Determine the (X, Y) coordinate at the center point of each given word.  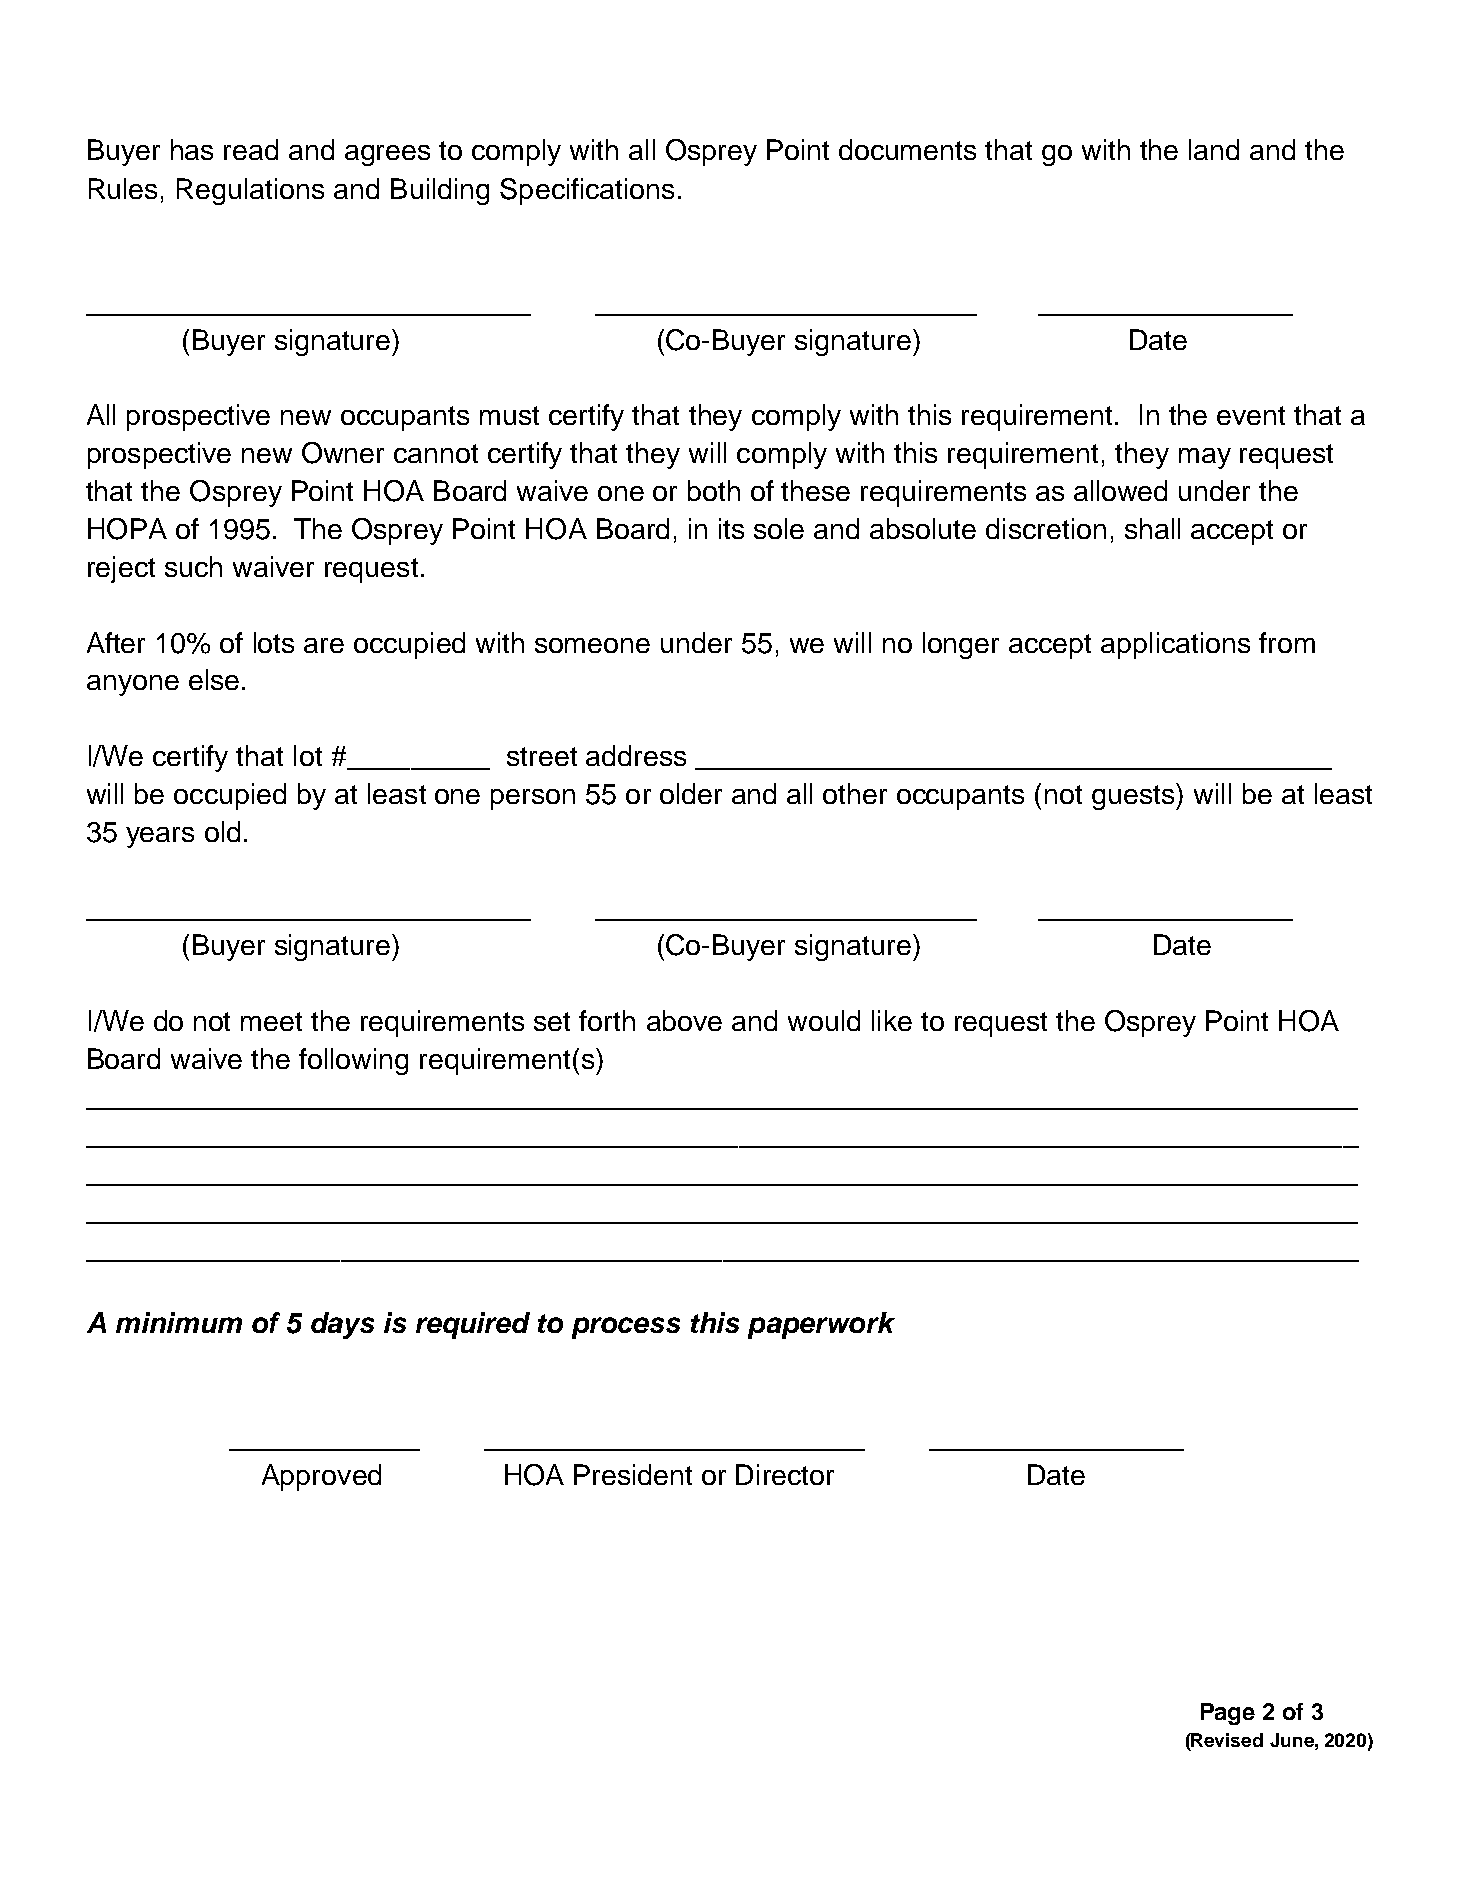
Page (1228, 1714)
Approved (321, 1477)
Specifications (587, 191)
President (633, 1474)
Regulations (250, 191)
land (1214, 149)
